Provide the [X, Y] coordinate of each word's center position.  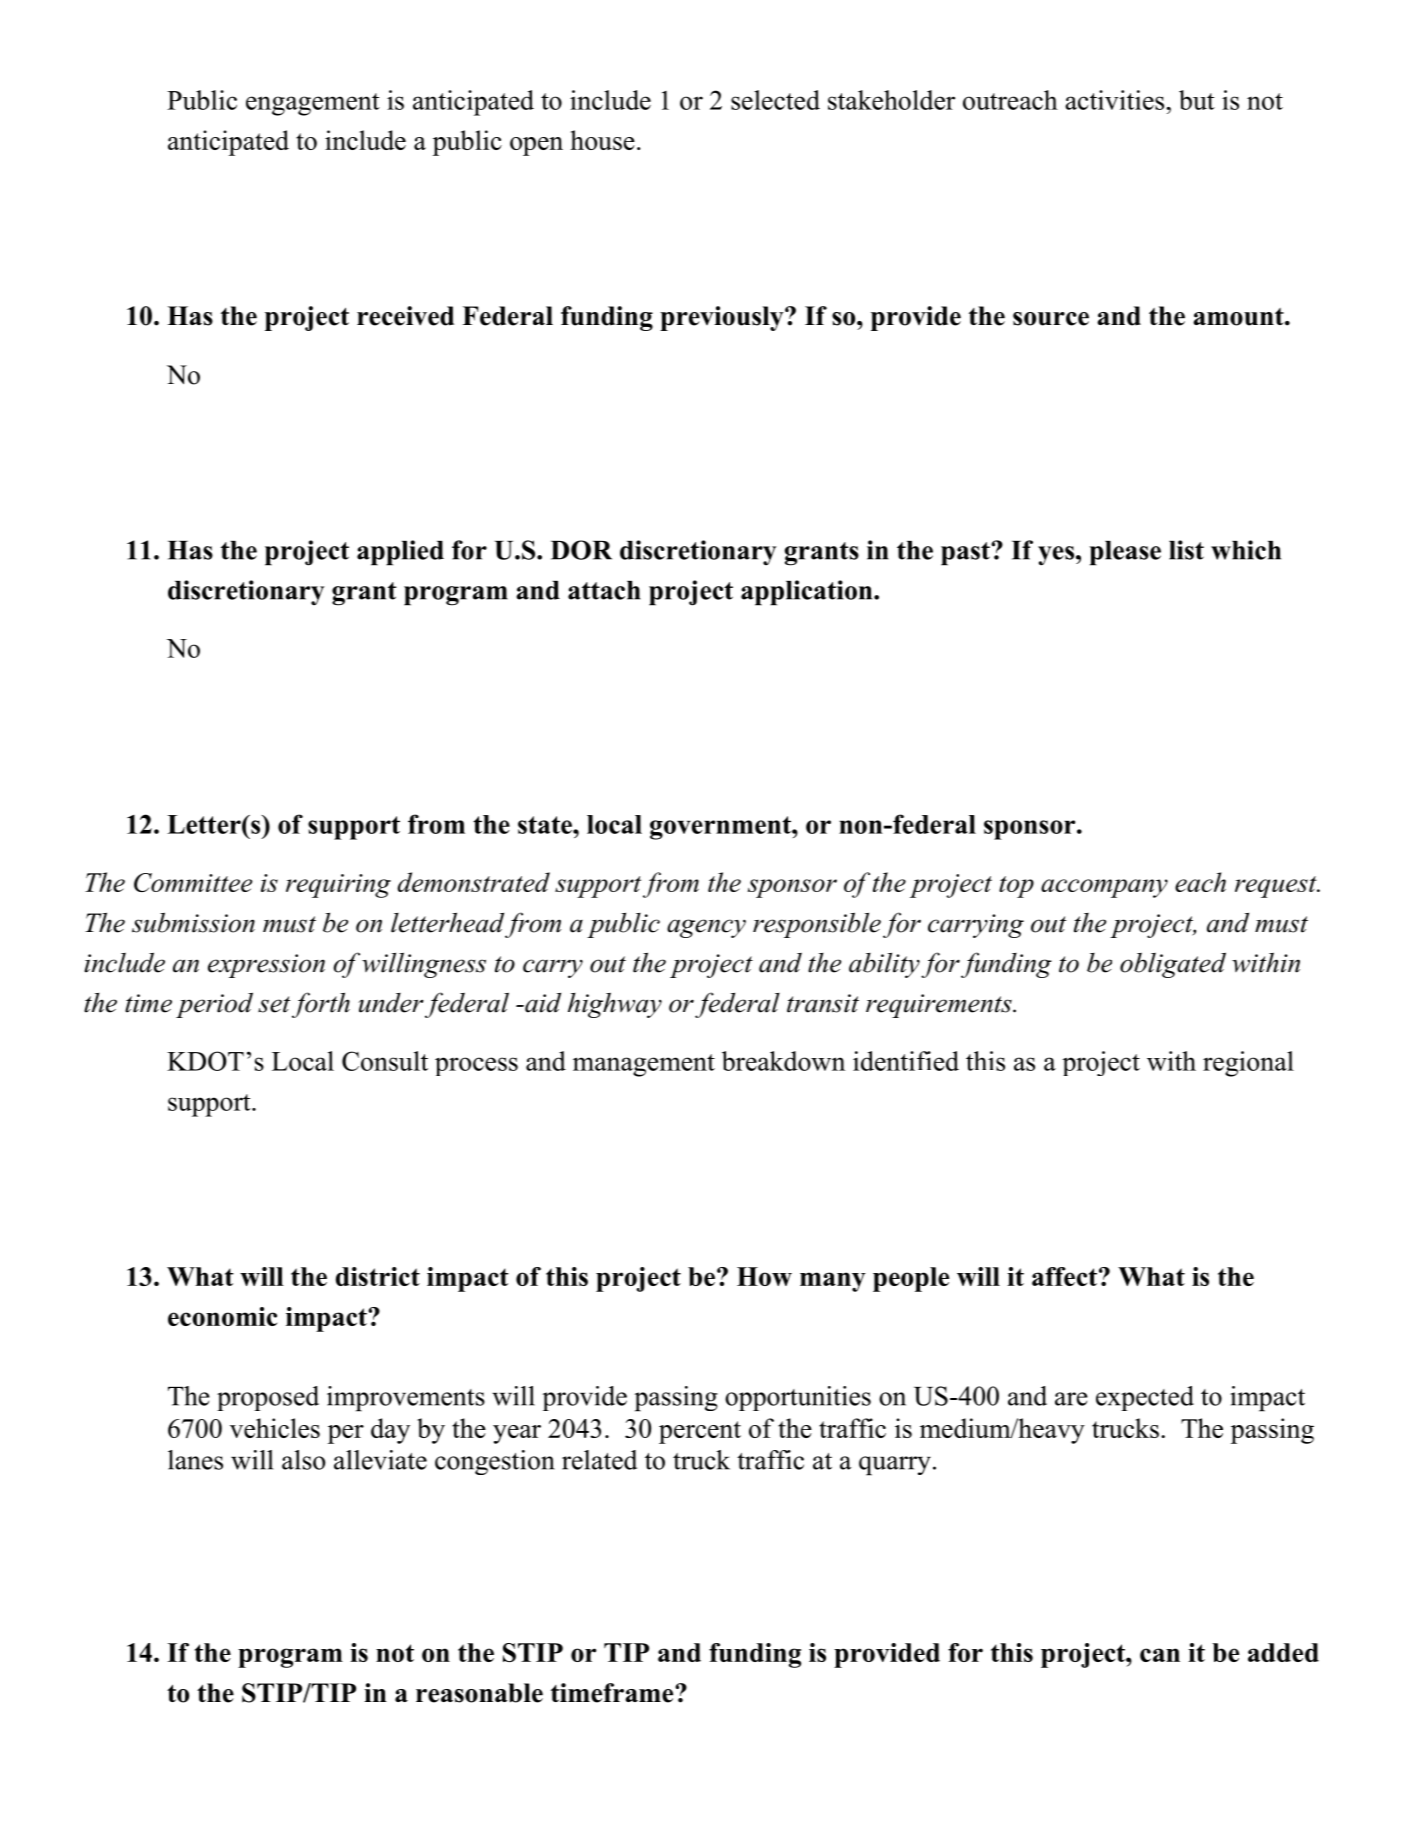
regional [1248, 1064]
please [1125, 553]
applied [400, 553]
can [1160, 1655]
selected [775, 100]
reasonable [479, 1693]
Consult [385, 1061]
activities [1116, 100]
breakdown [783, 1061]
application [808, 593]
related [599, 1460]
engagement [313, 104]
